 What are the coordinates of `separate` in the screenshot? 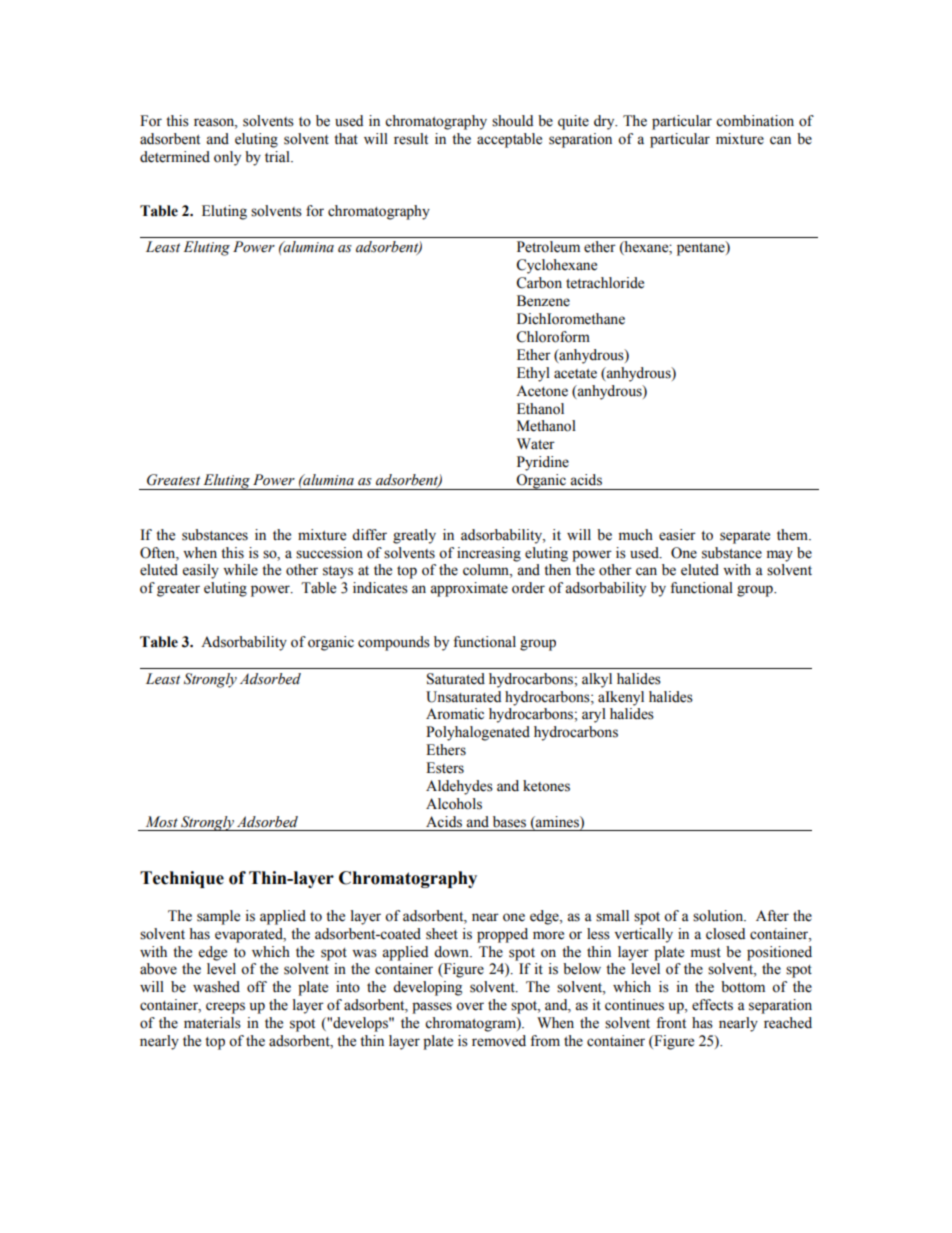 It's located at (745, 537).
